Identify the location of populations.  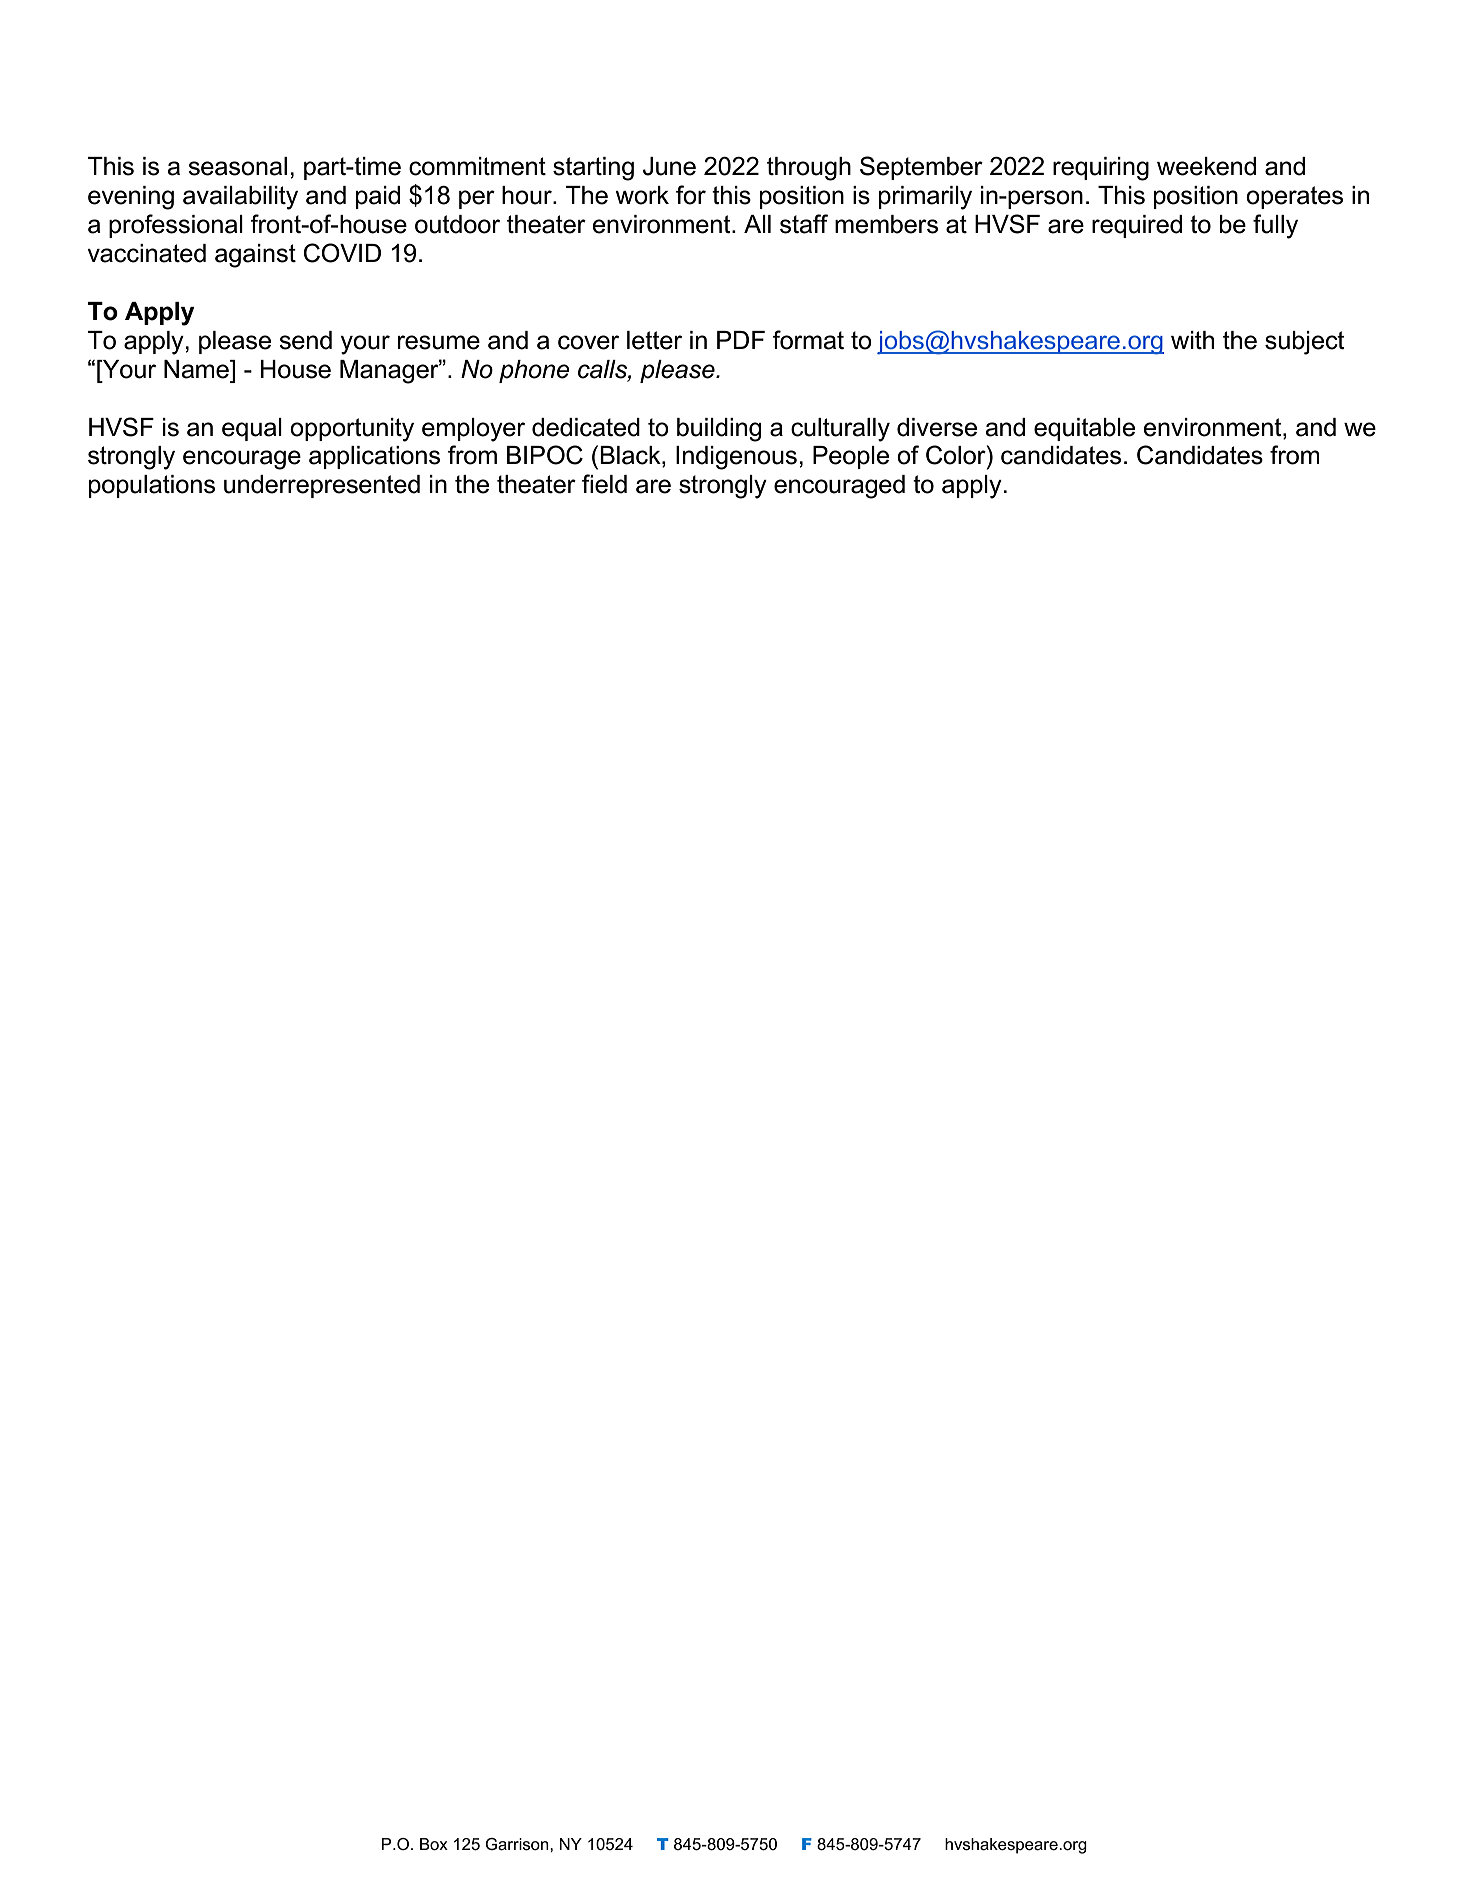
(152, 486).
